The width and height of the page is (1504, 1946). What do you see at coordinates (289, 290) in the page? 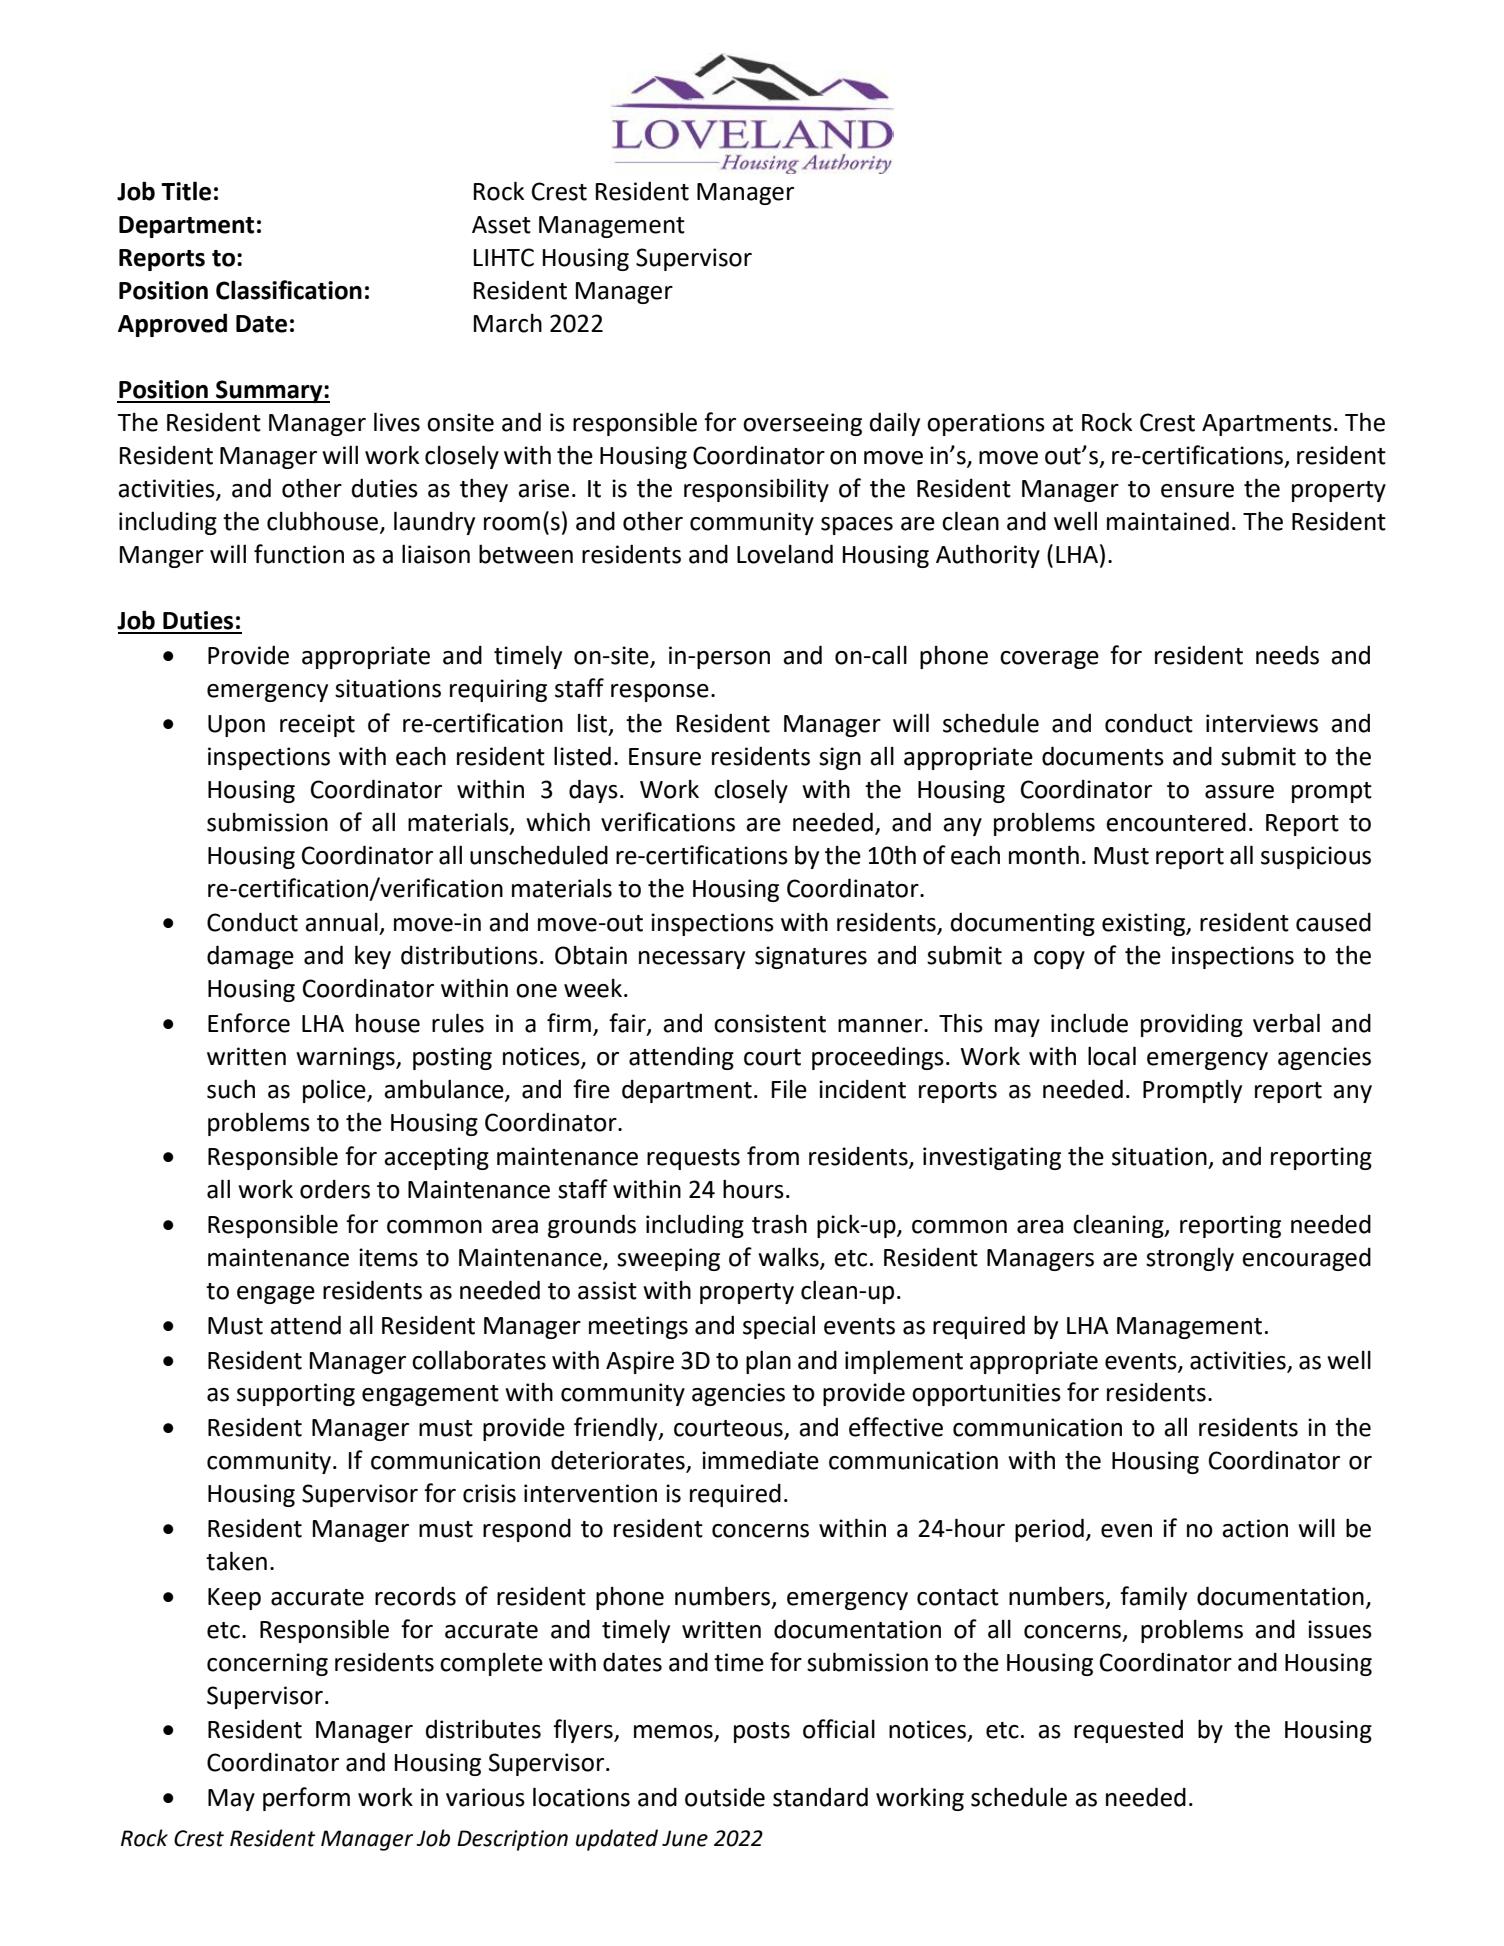
I see `Classification` at bounding box center [289, 290].
